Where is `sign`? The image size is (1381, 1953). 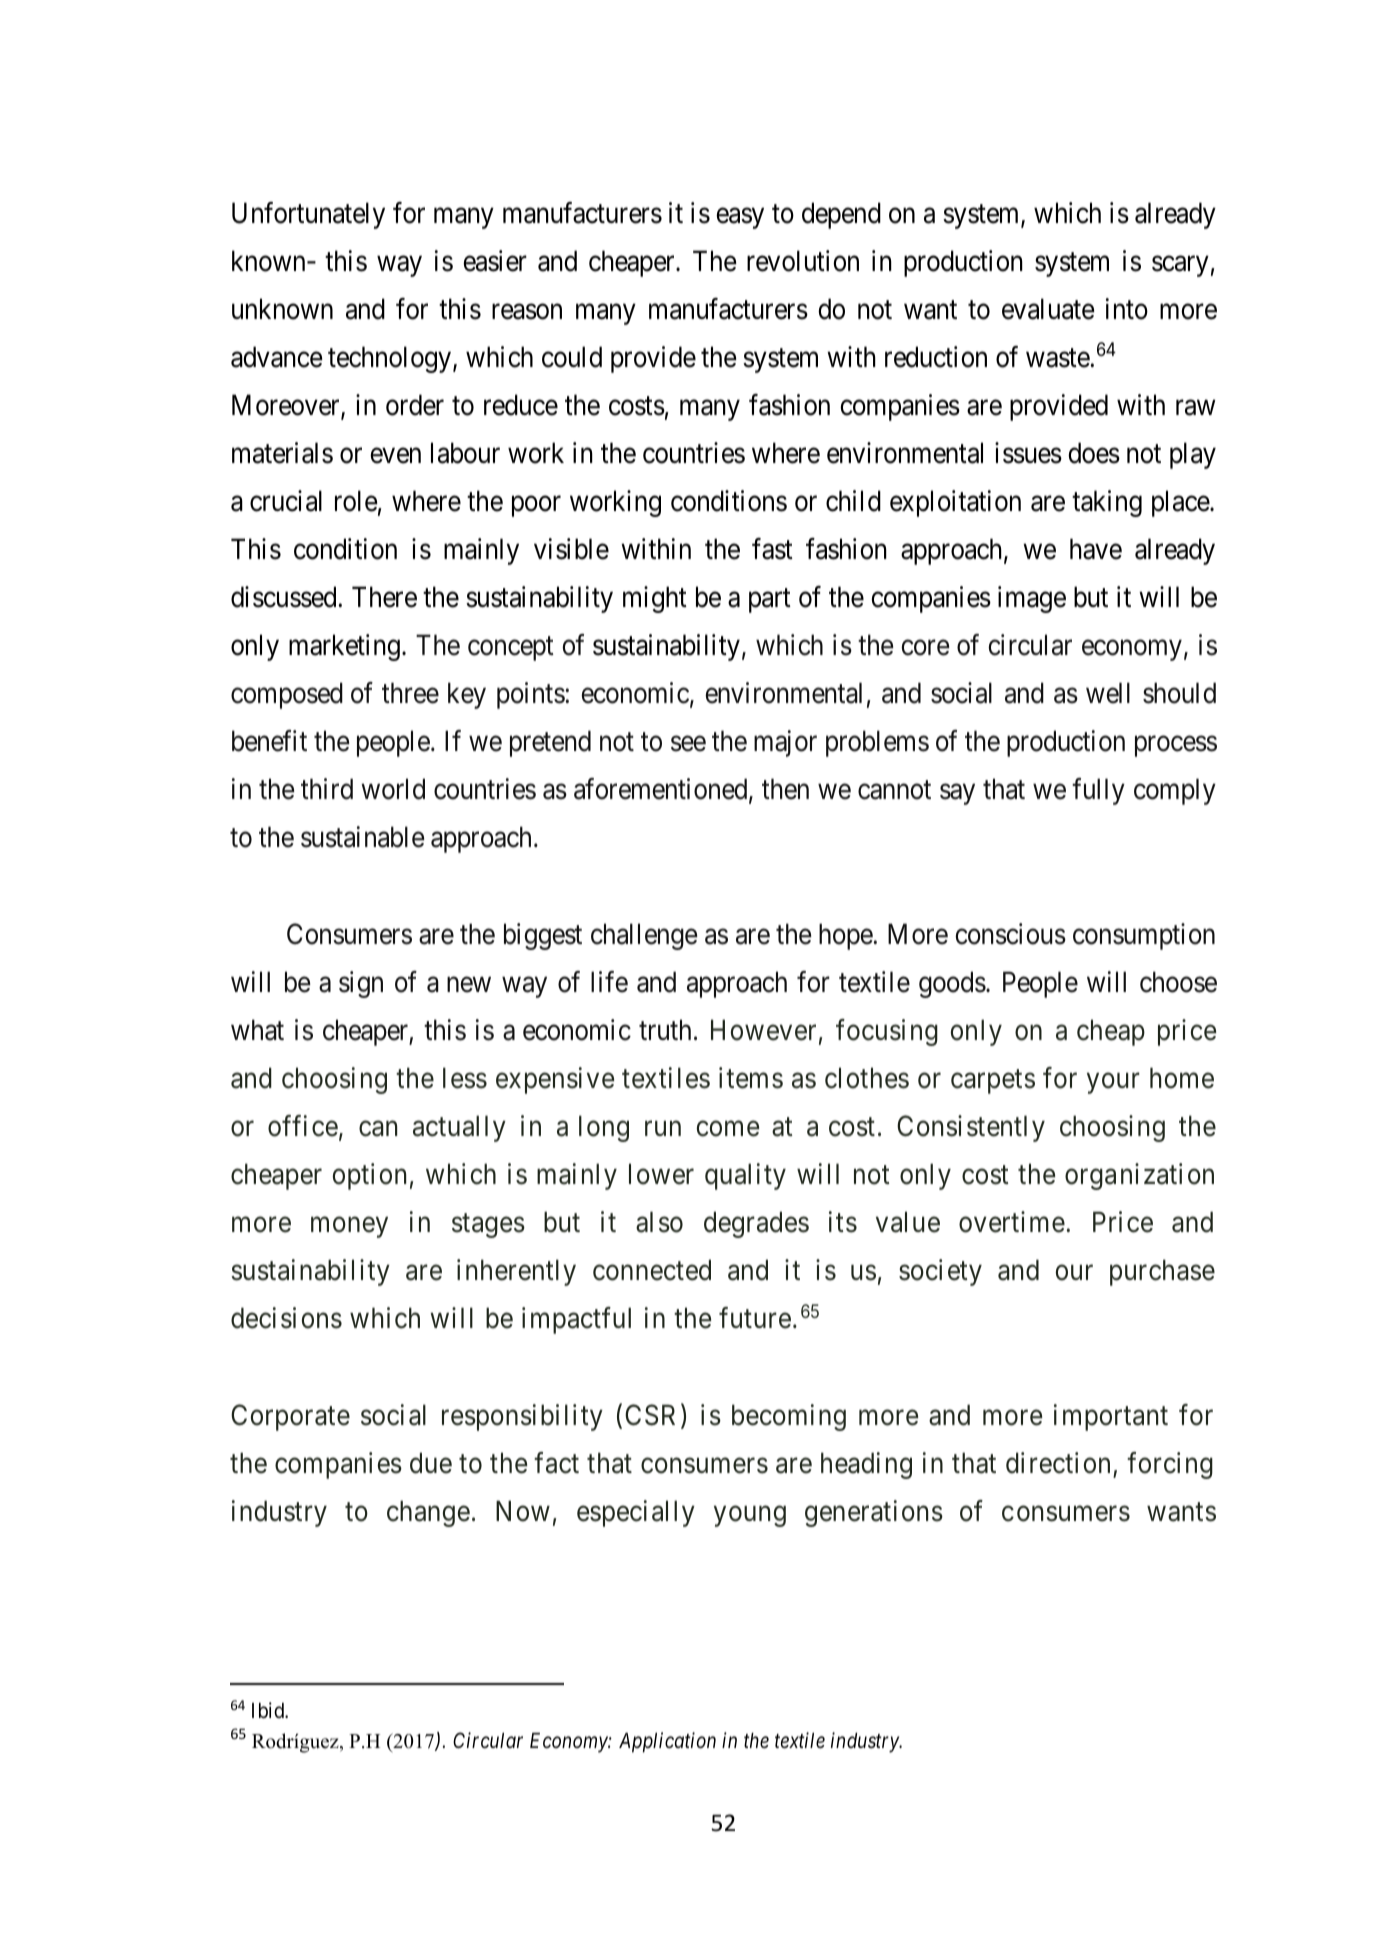
sign is located at coordinates (361, 984).
